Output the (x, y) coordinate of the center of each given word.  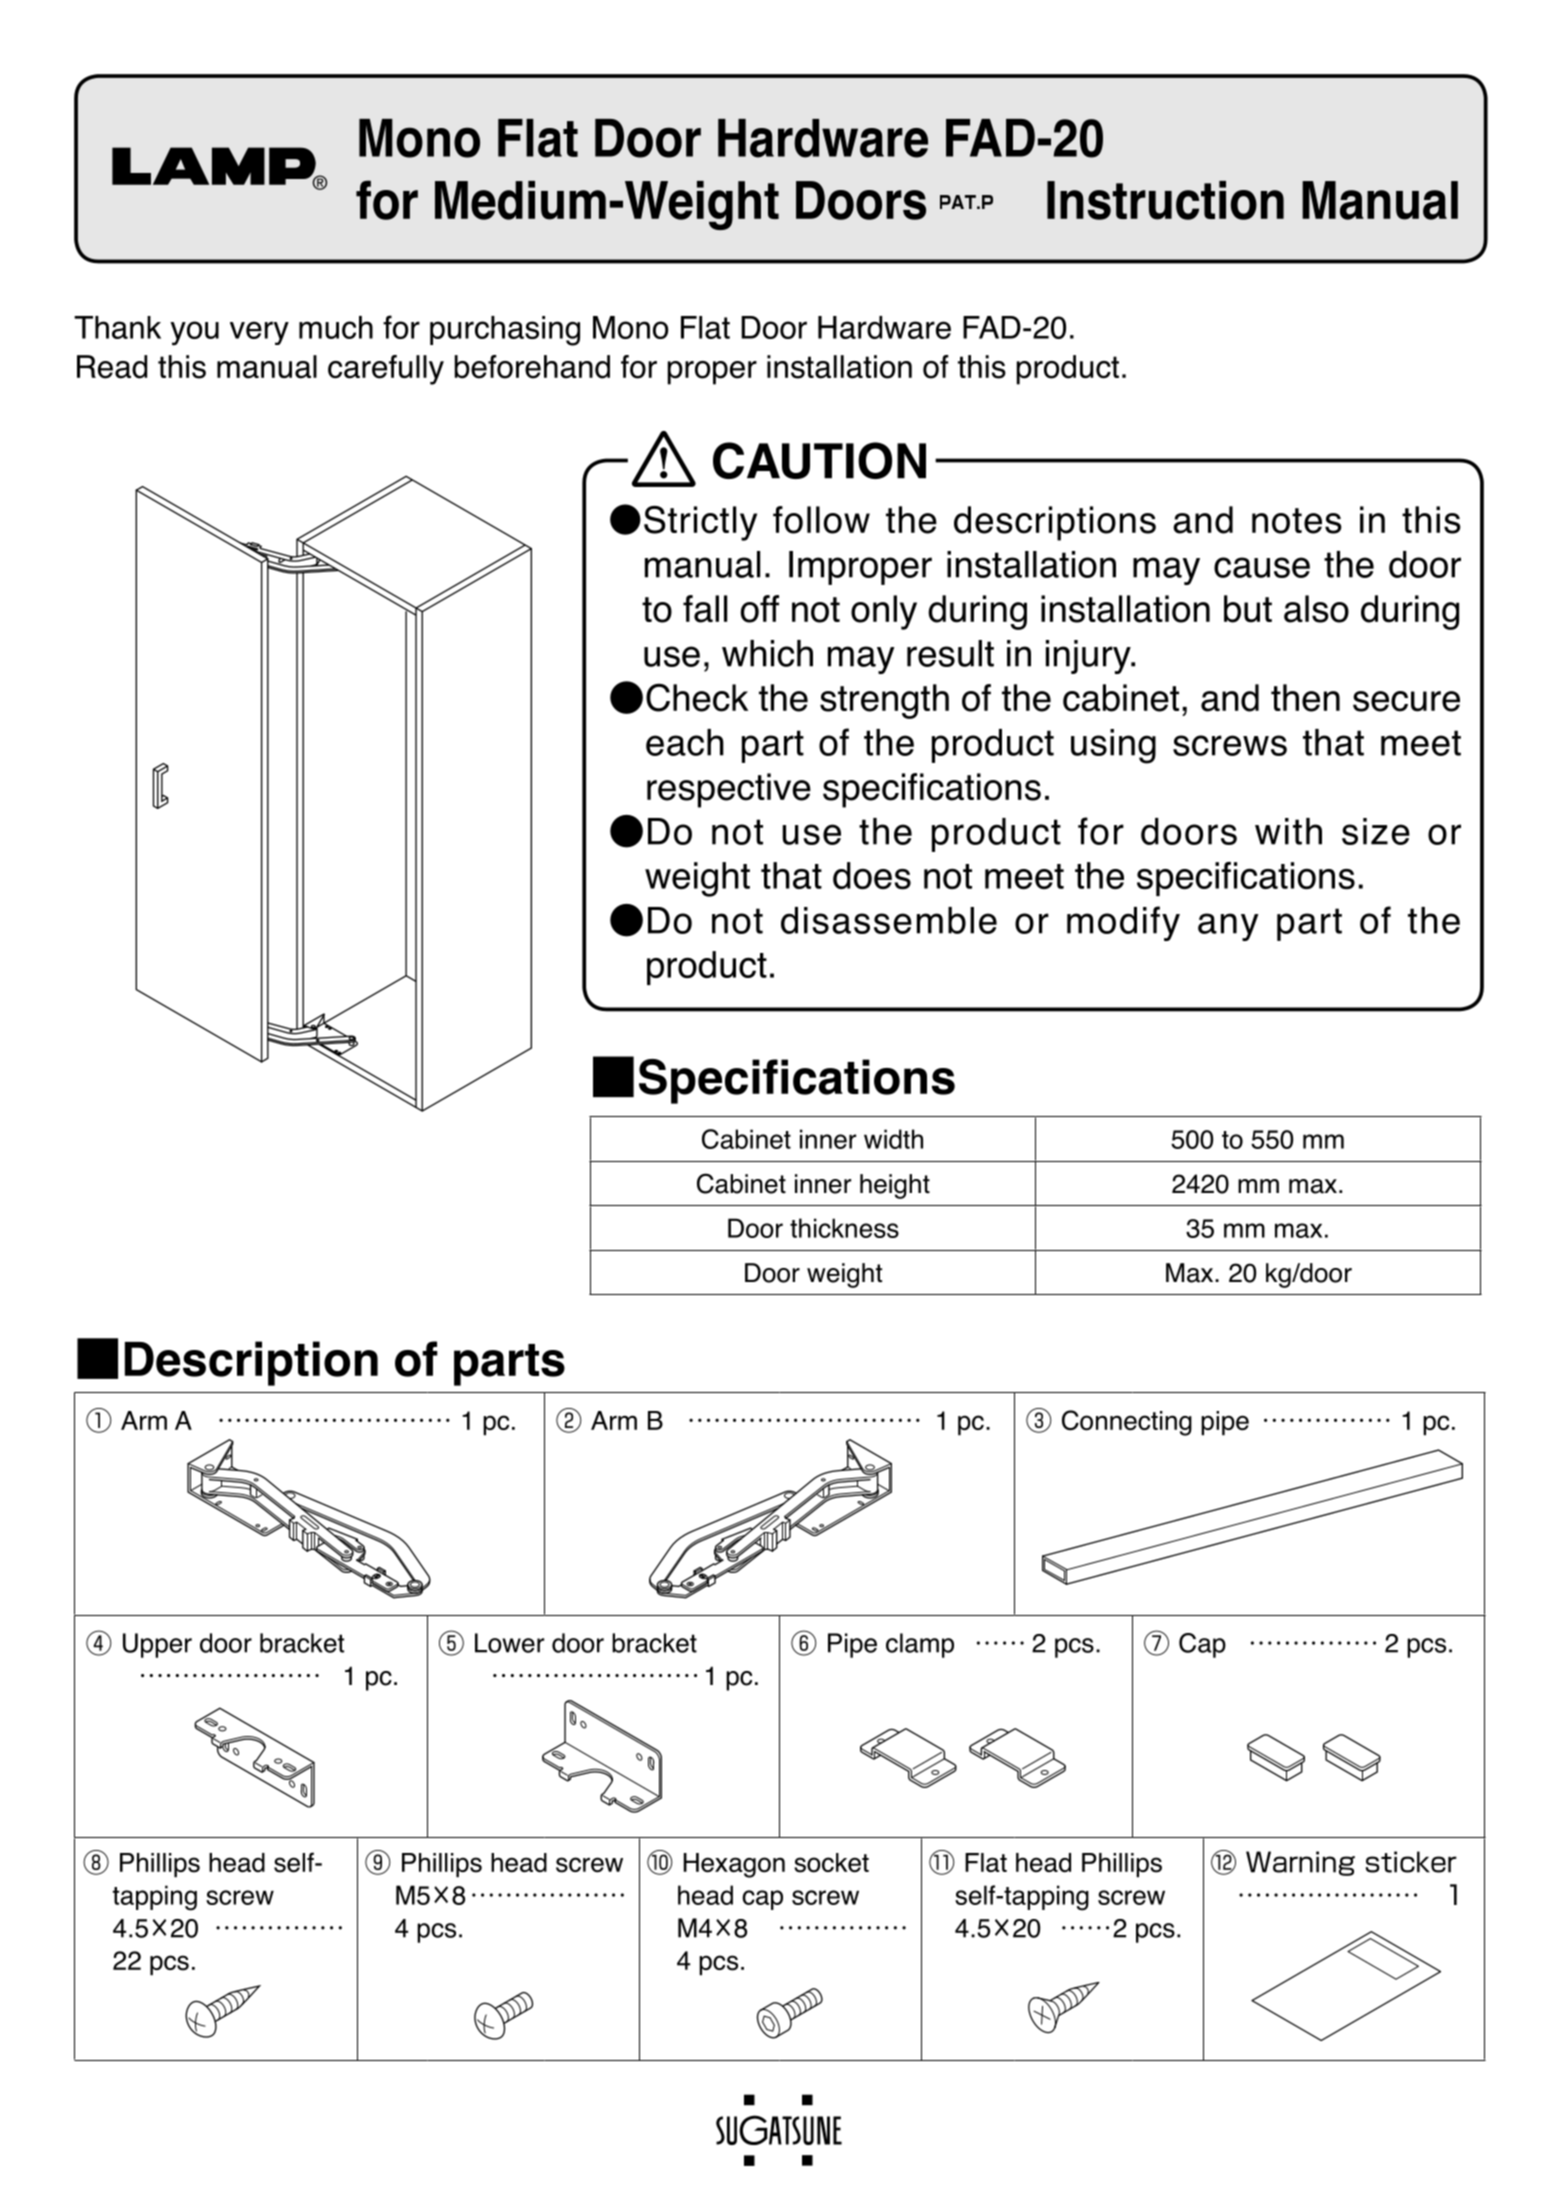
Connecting (1127, 1423)
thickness (844, 1228)
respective (729, 790)
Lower (509, 1643)
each (685, 742)
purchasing (505, 331)
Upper (157, 1645)
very (259, 333)
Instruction (1165, 200)
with (1288, 831)
